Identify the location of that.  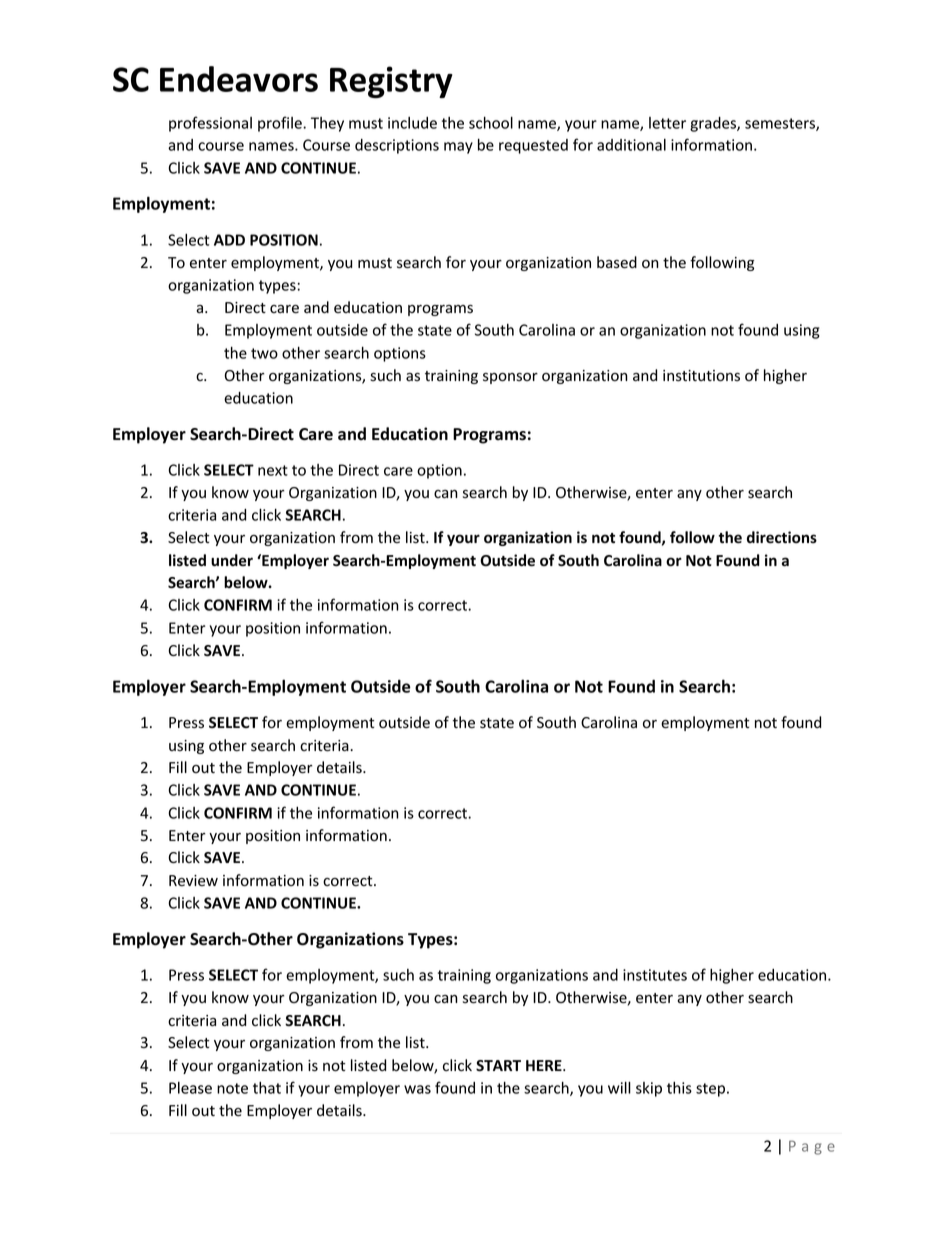
(267, 1088).
